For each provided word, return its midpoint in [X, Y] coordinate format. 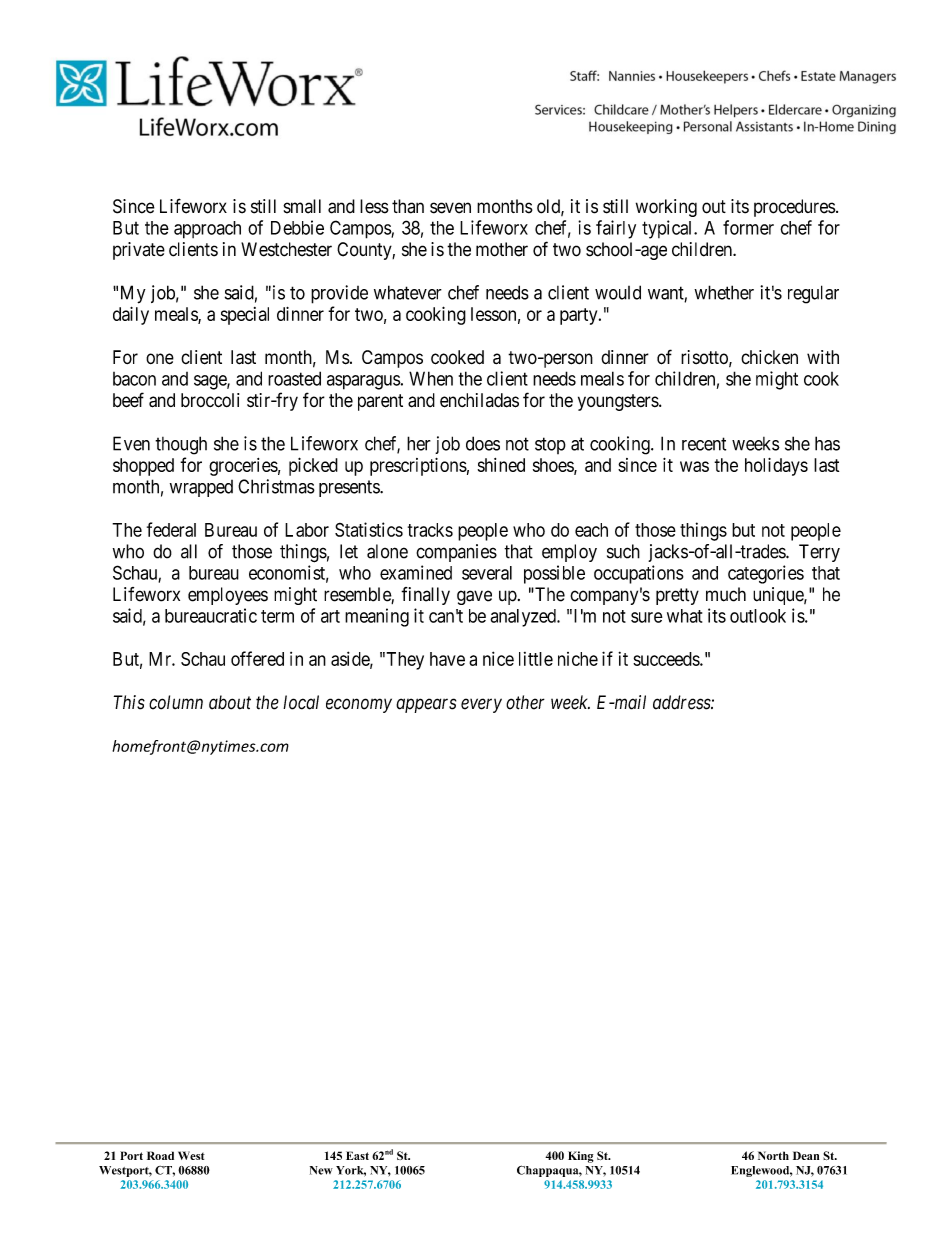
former [748, 227]
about [230, 702]
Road [160, 1155]
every [481, 705]
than [408, 206]
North [773, 1155]
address [682, 702]
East [357, 1155]
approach [207, 230]
